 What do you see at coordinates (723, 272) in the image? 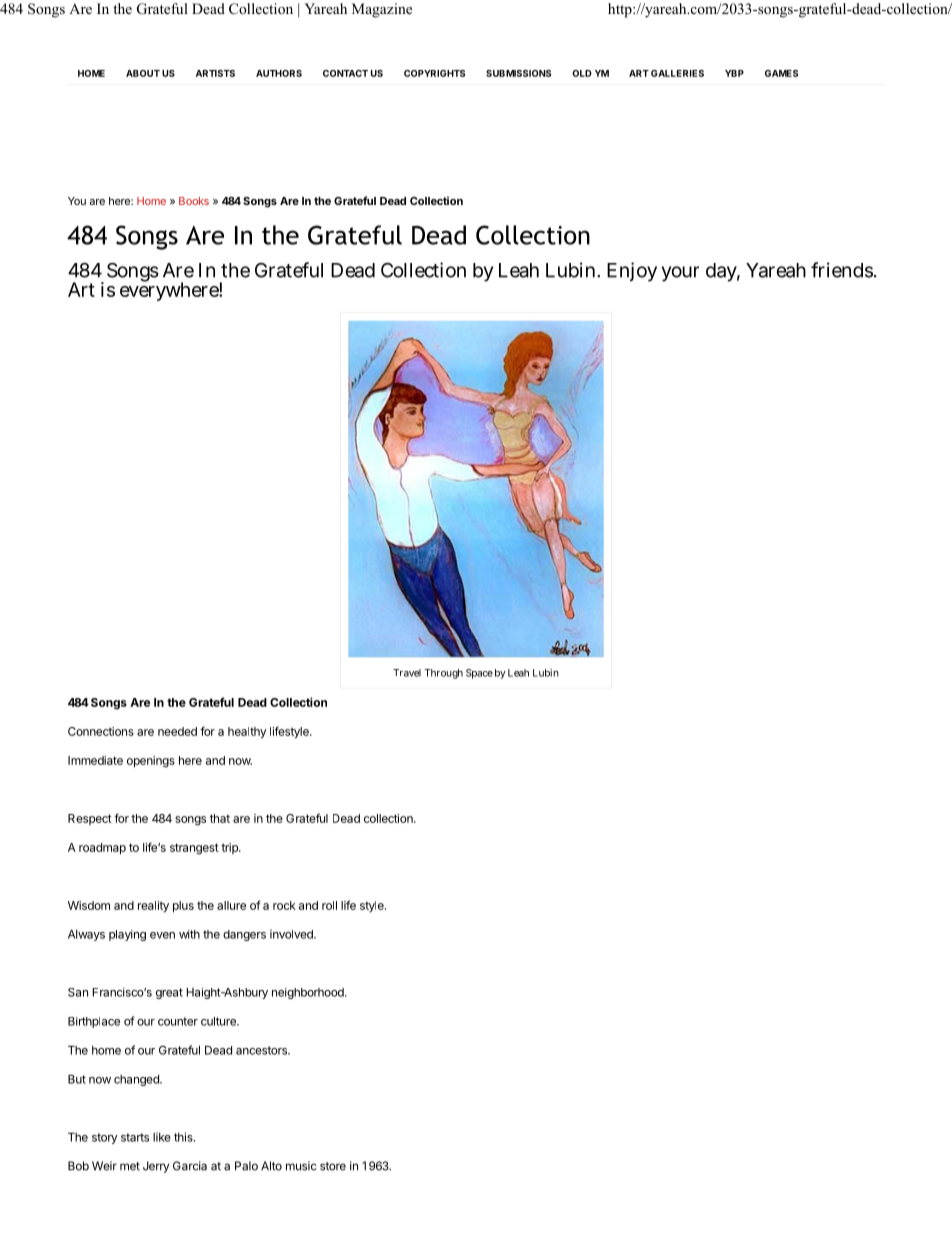
I see `day` at bounding box center [723, 272].
